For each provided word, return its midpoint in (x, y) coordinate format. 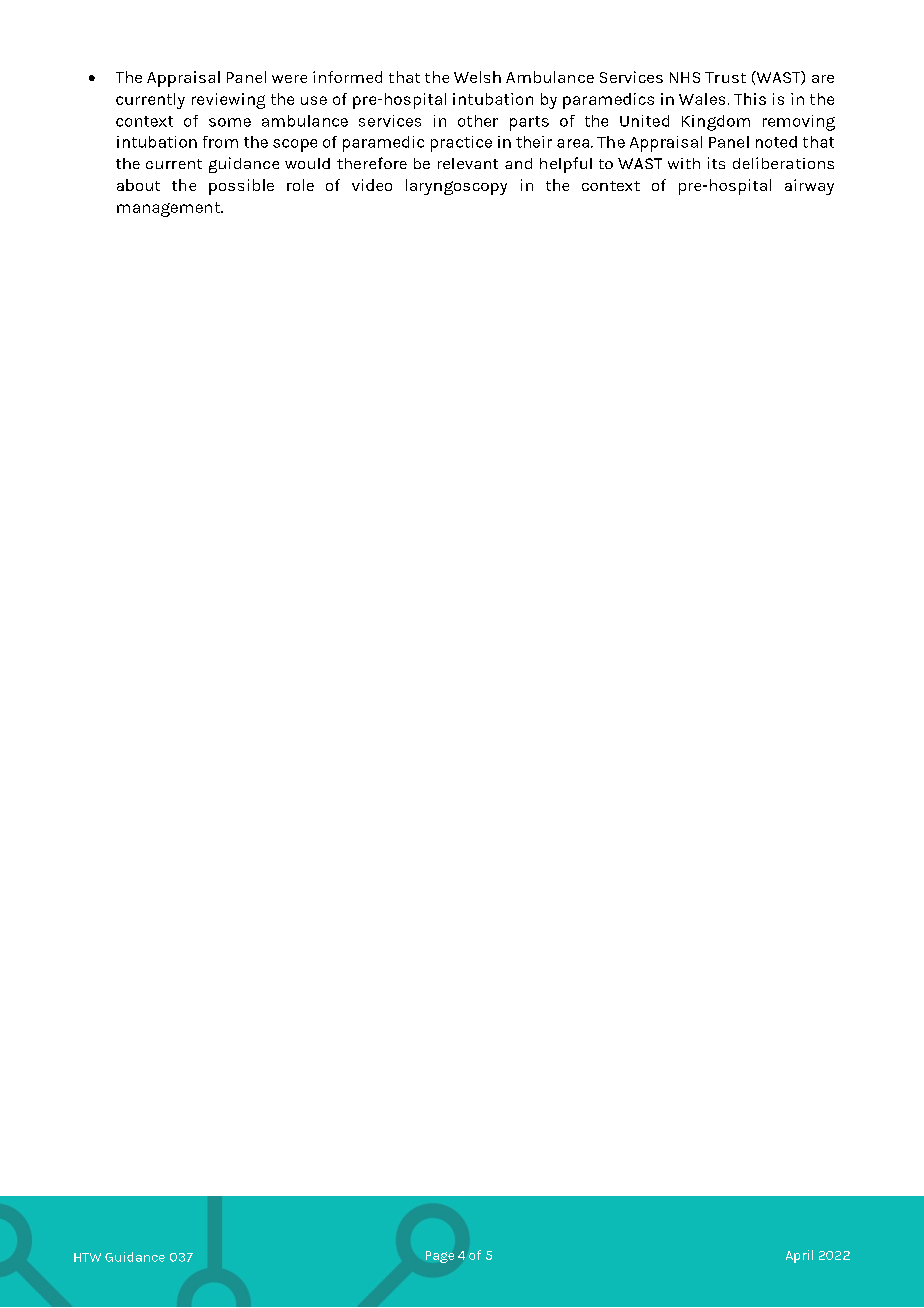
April (799, 1256)
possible (241, 187)
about (138, 185)
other (478, 121)
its (716, 163)
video (372, 185)
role (300, 185)
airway (809, 187)
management (170, 209)
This (750, 99)
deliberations (783, 163)
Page (440, 1257)
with (684, 163)
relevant (468, 163)
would (307, 163)
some (230, 122)
